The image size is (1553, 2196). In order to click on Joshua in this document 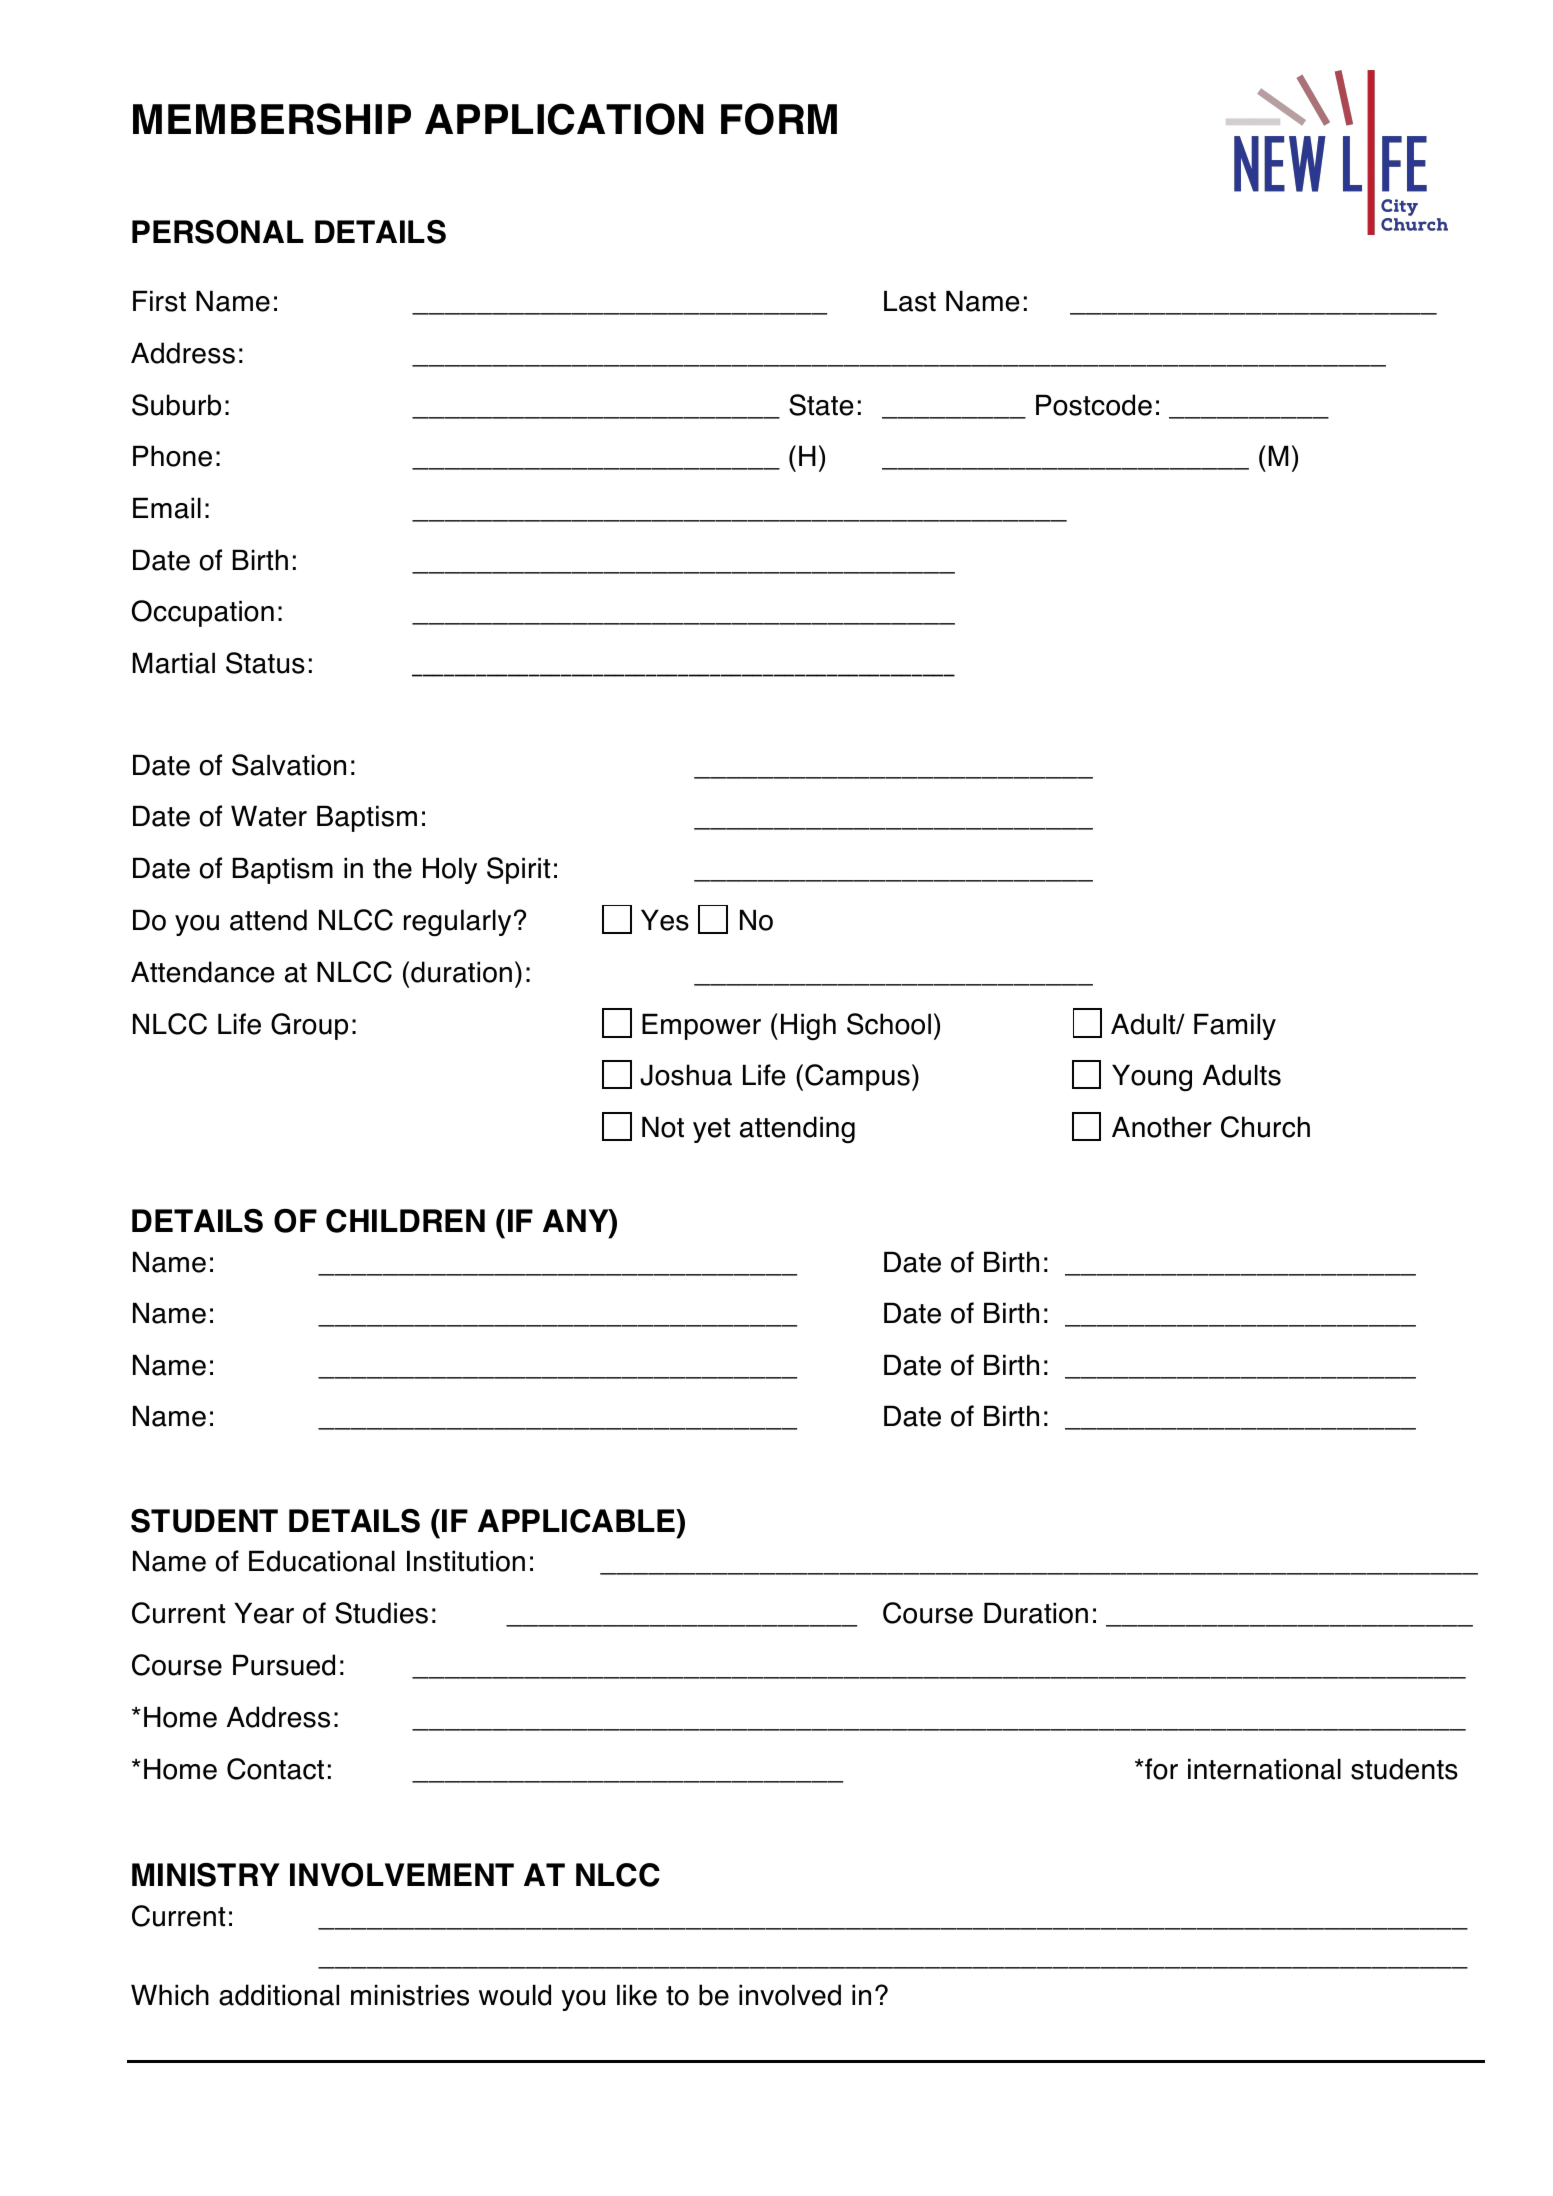, I will do `click(686, 1075)`.
